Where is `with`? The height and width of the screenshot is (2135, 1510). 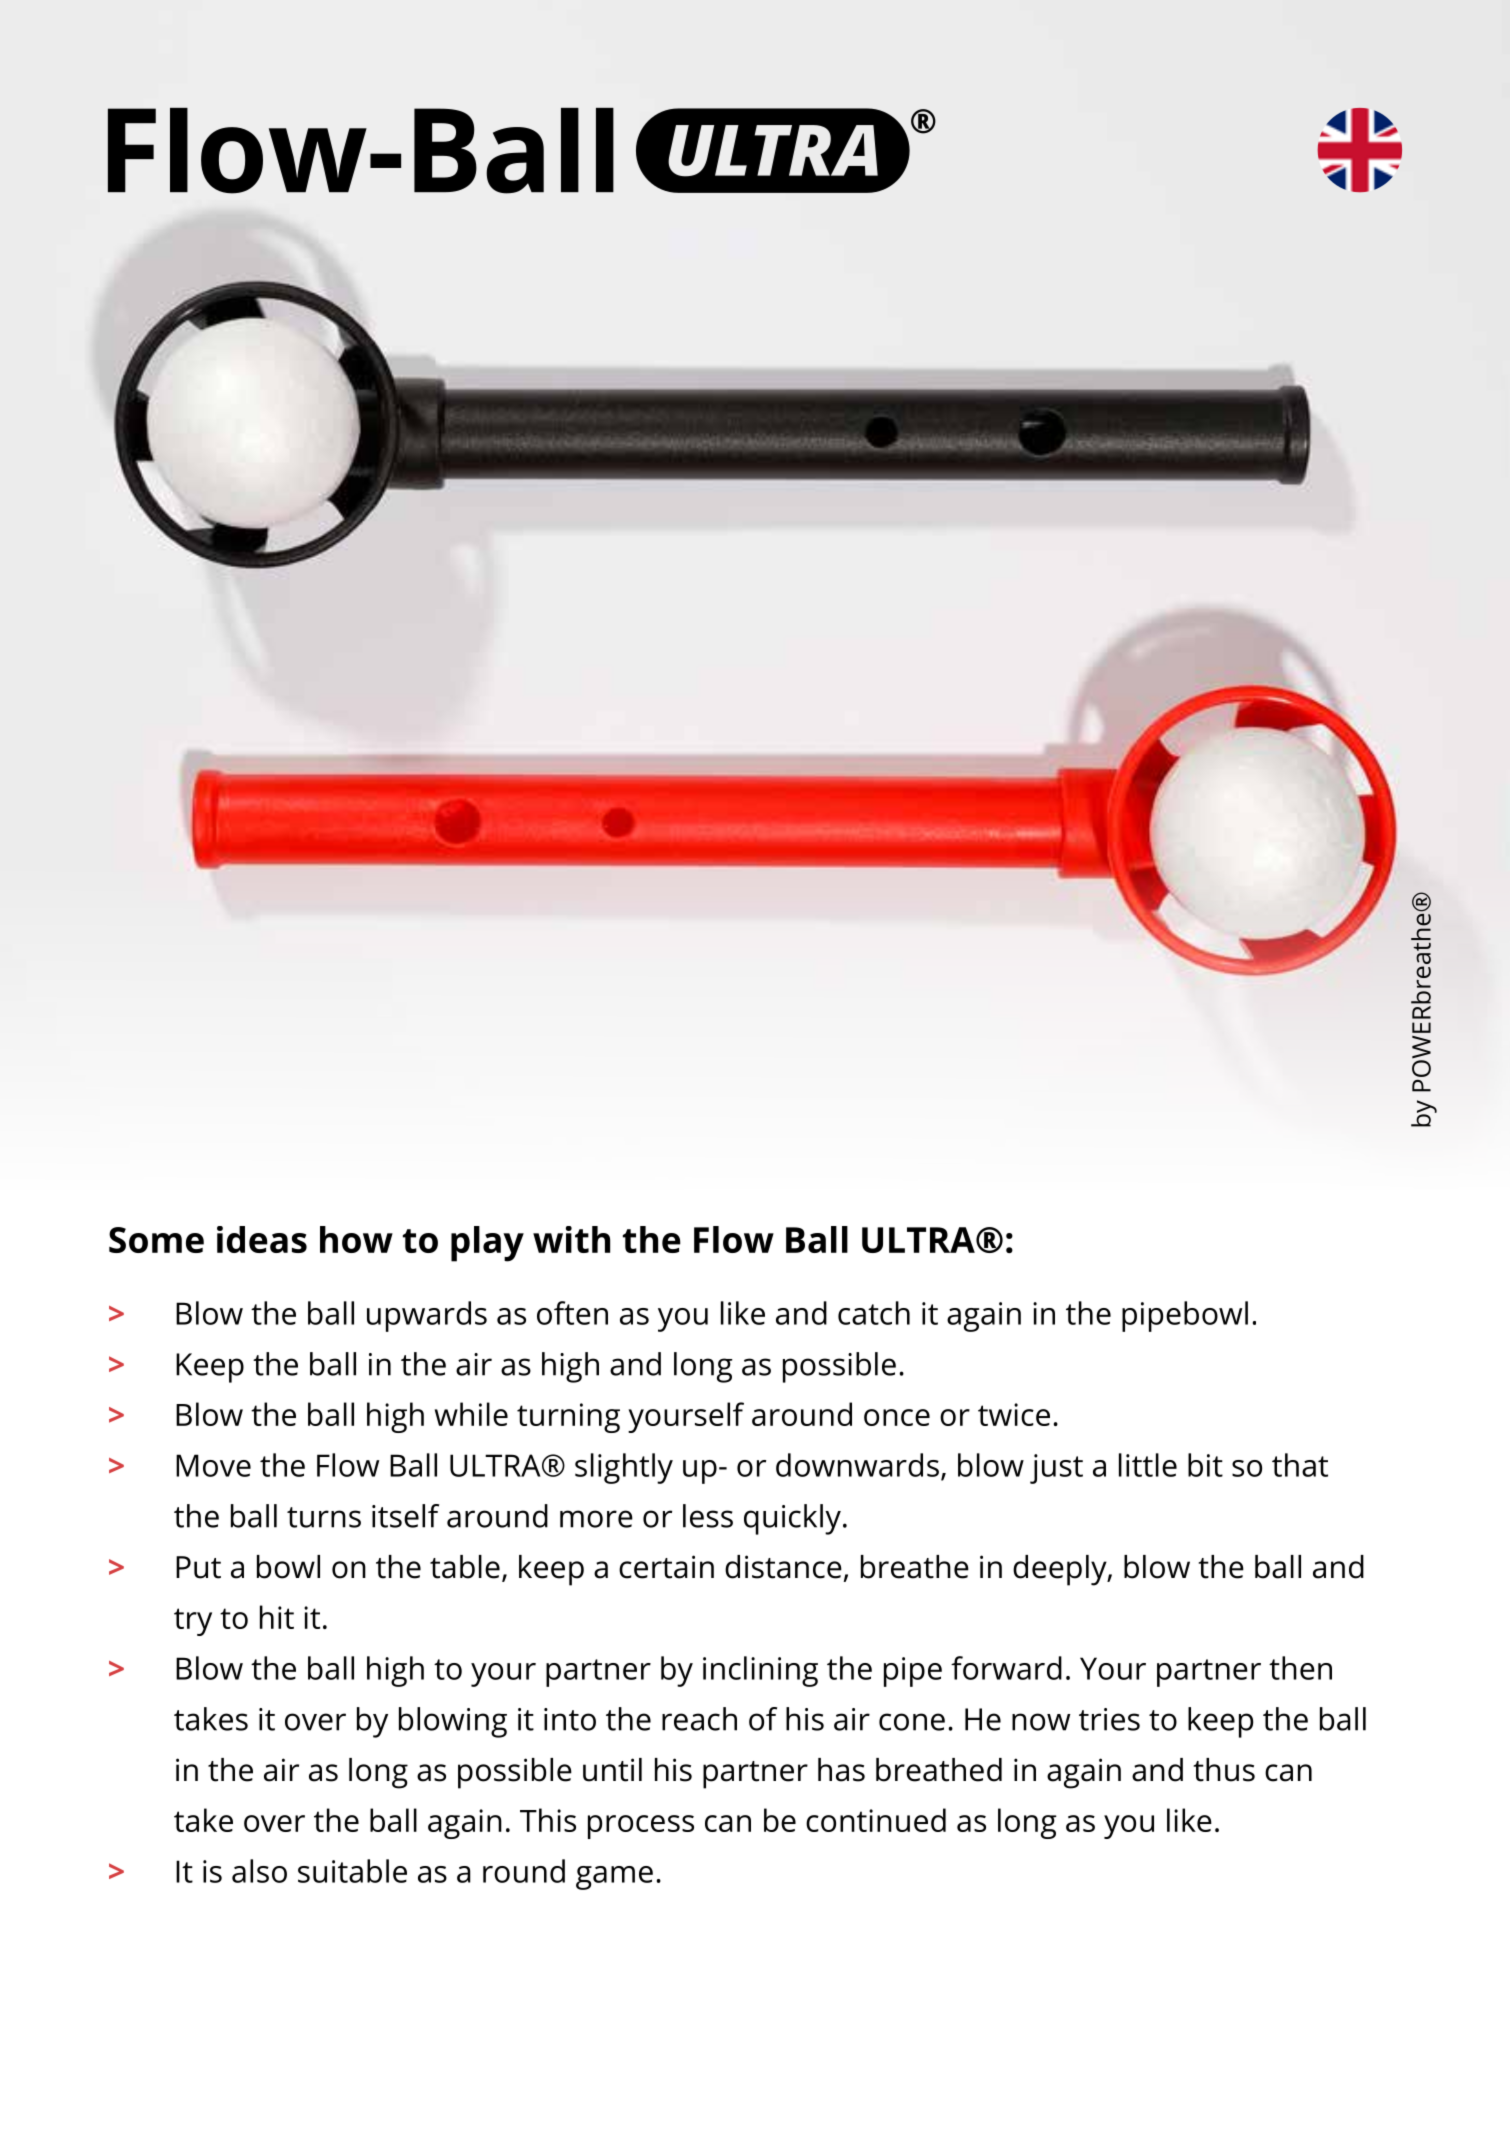
with is located at coordinates (571, 1239).
